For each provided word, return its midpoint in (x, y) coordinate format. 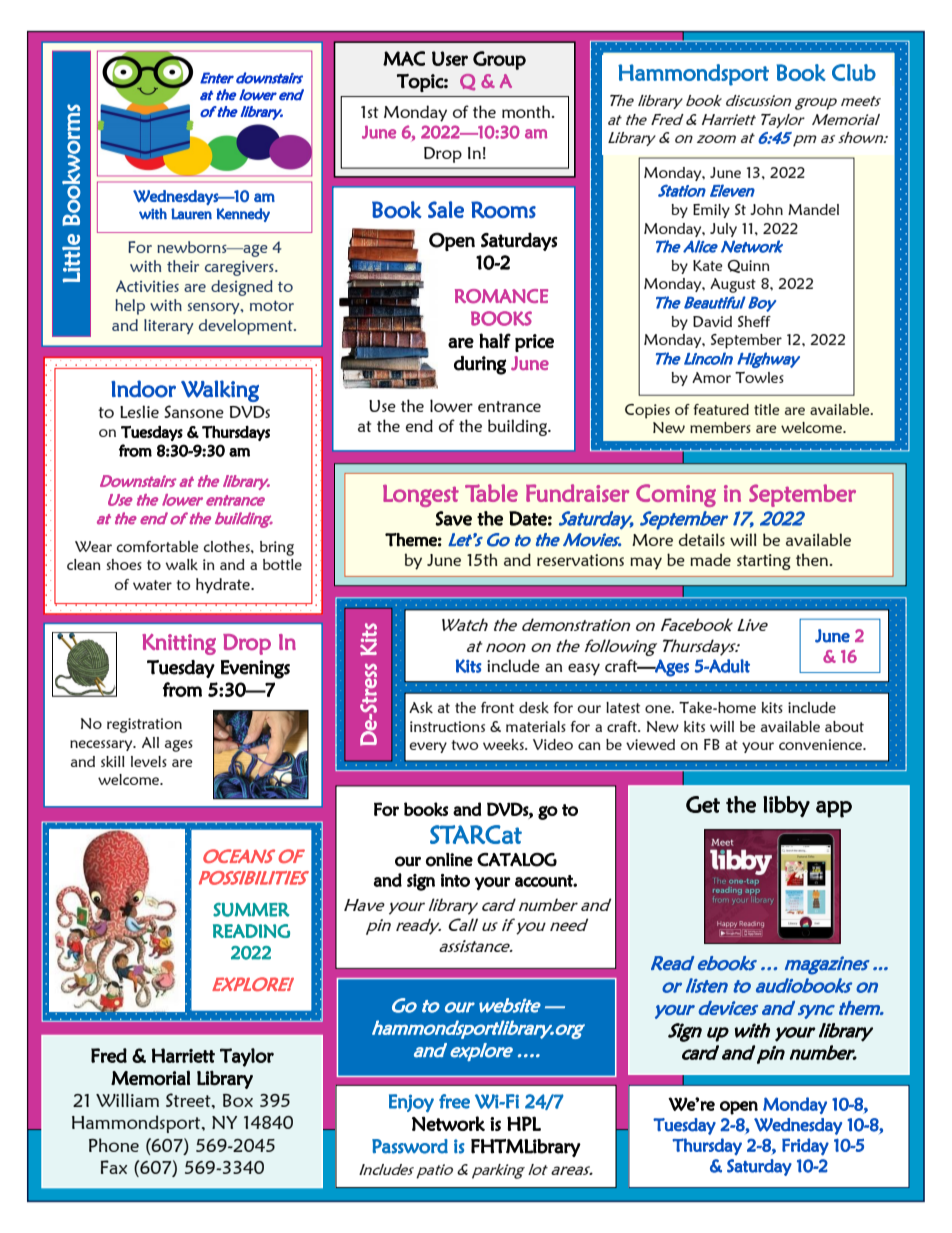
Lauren (191, 214)
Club (854, 72)
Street (189, 1100)
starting (764, 562)
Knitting (179, 644)
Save (453, 518)
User (450, 58)
